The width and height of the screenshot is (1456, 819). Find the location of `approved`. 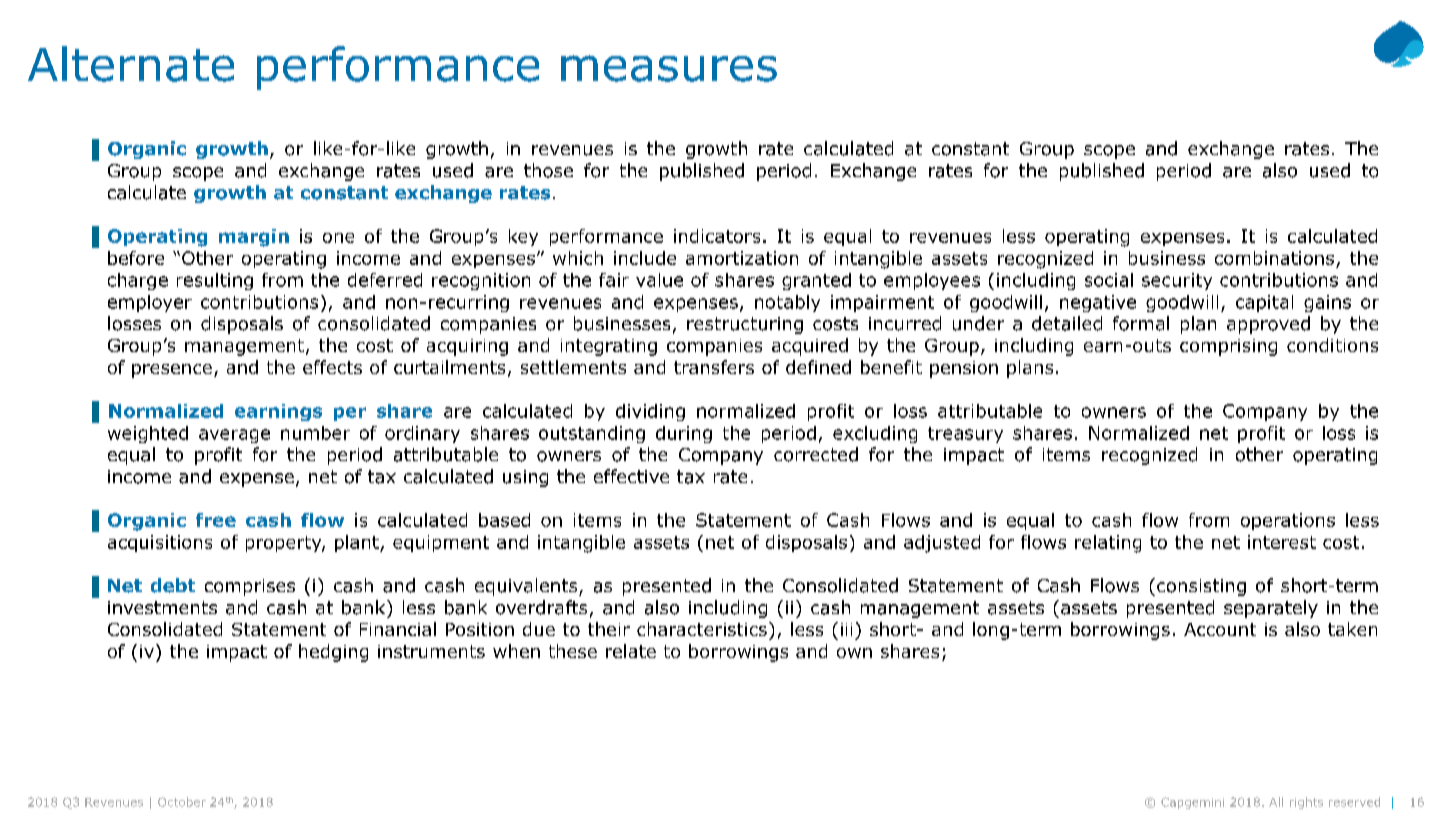

approved is located at coordinates (1268, 325).
